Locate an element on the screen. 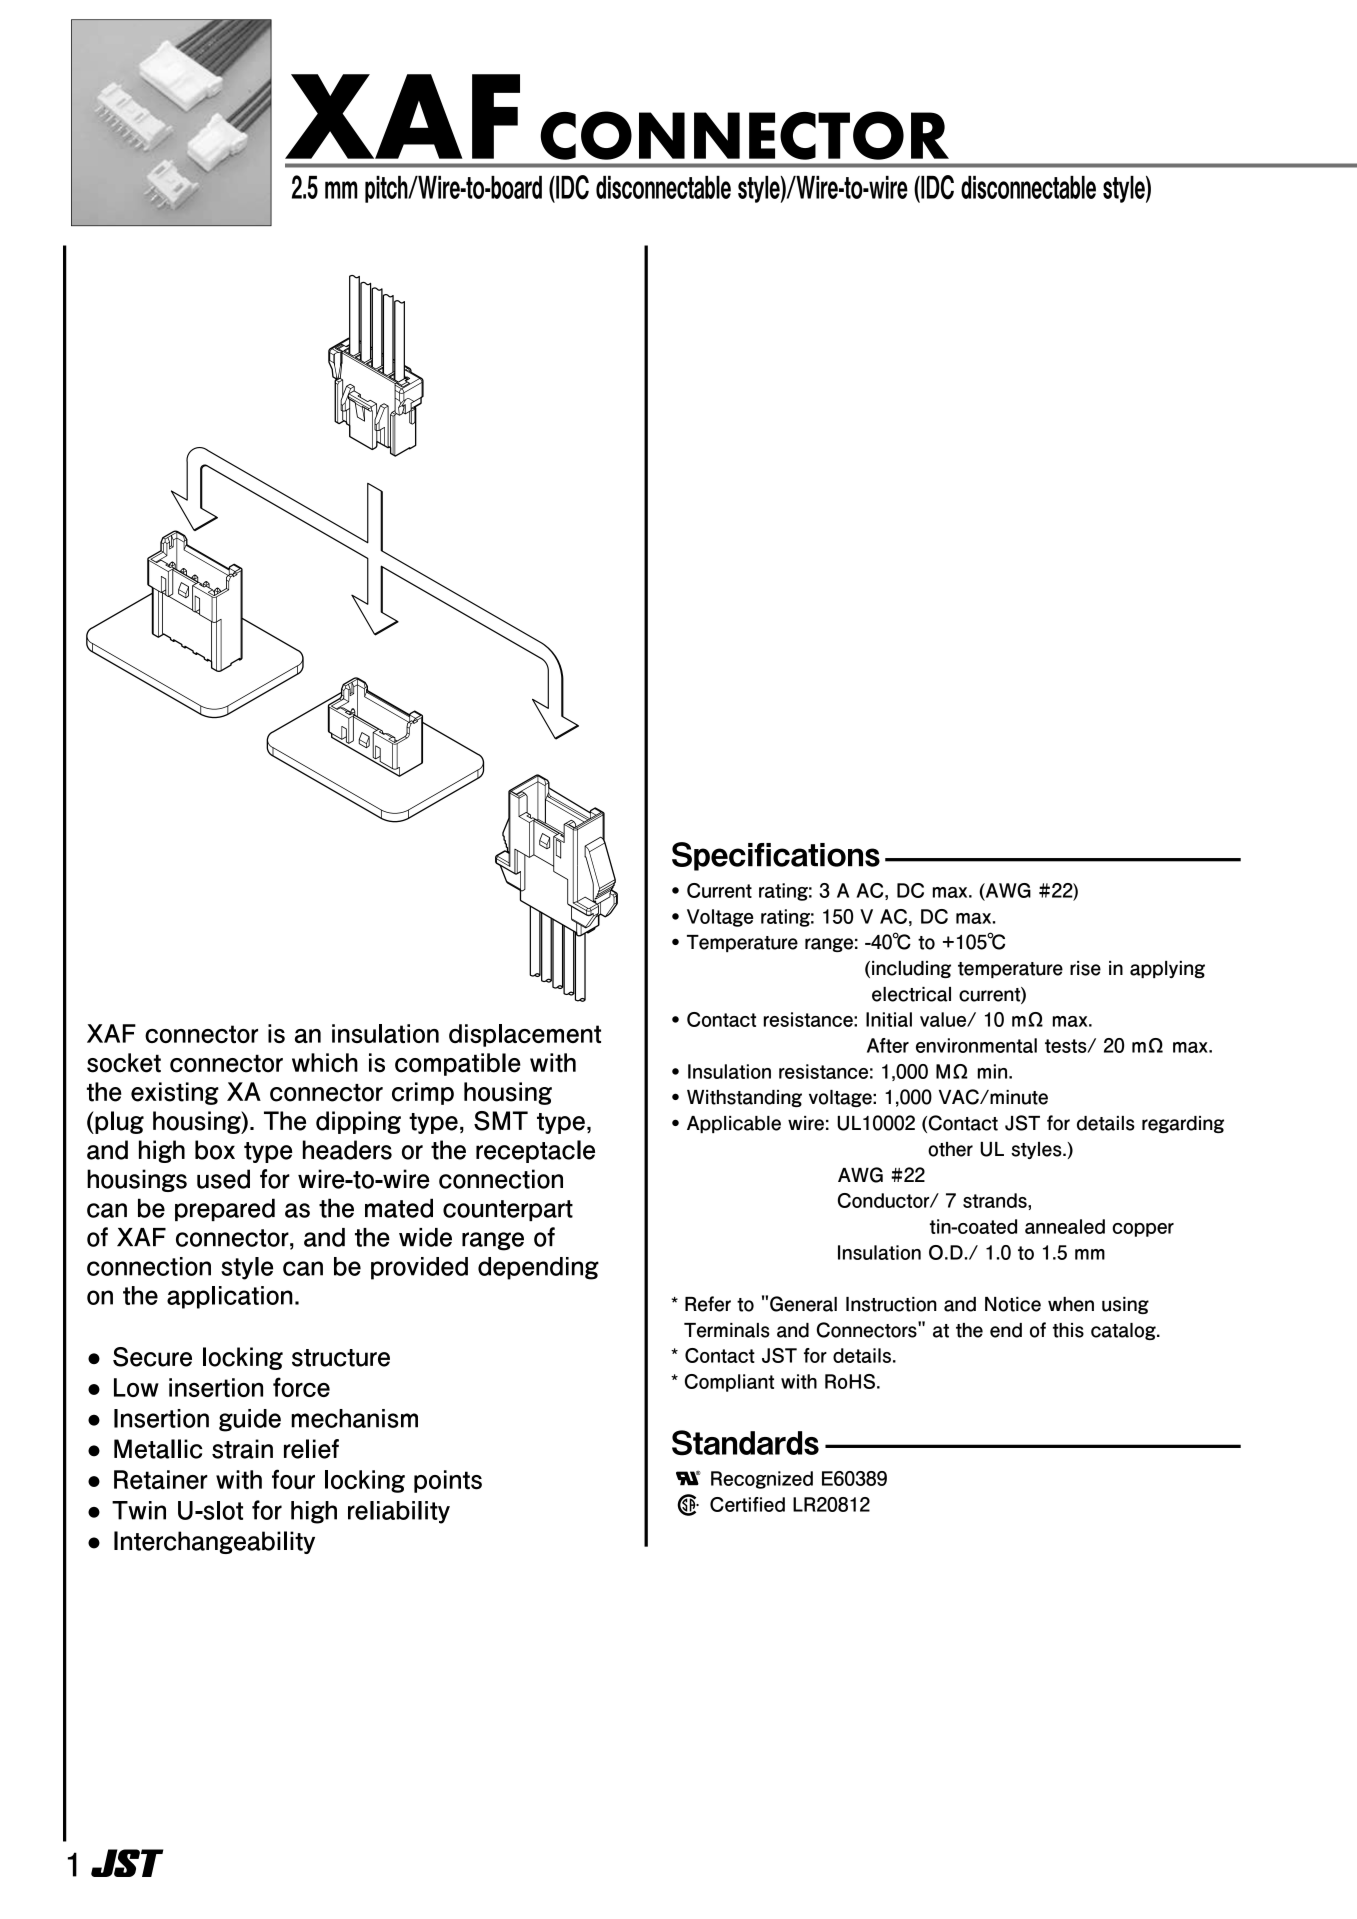  displacement is located at coordinates (525, 1035).
